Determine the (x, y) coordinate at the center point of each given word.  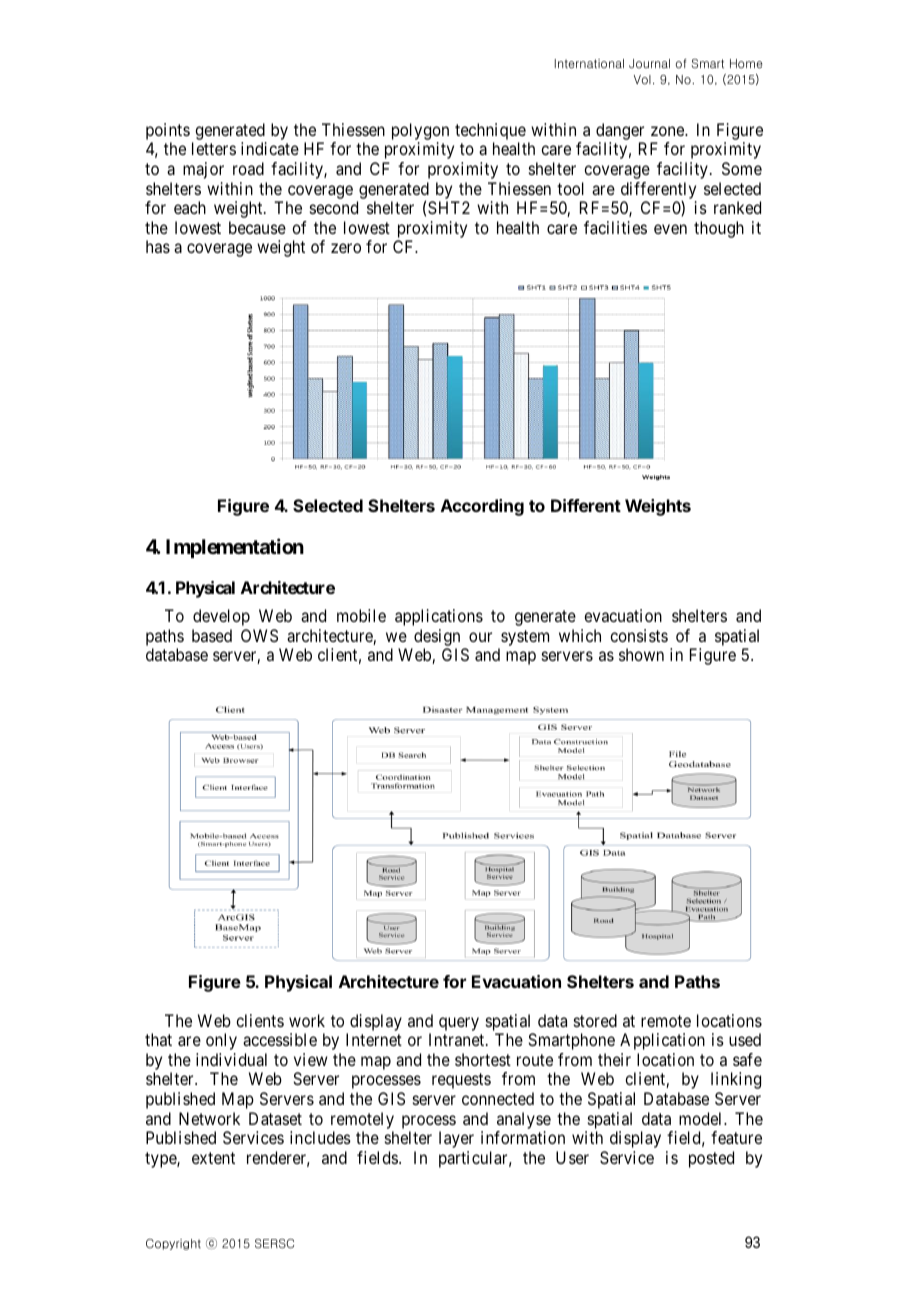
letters (214, 148)
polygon (420, 131)
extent (213, 1158)
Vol (642, 80)
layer (456, 1139)
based (212, 635)
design (437, 637)
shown (641, 654)
